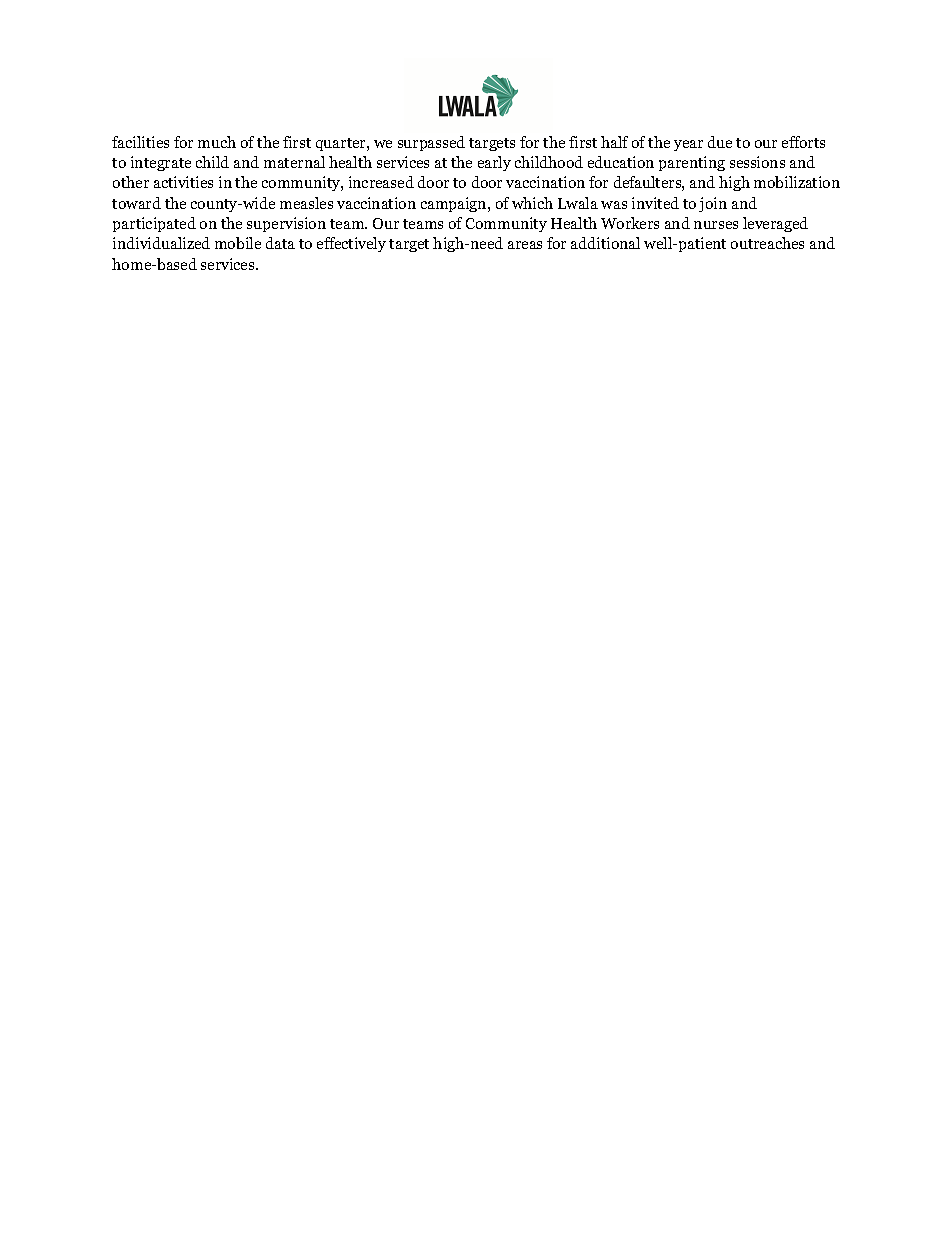 This image has height=1233, width=952. What do you see at coordinates (716, 225) in the image?
I see `nurses` at bounding box center [716, 225].
